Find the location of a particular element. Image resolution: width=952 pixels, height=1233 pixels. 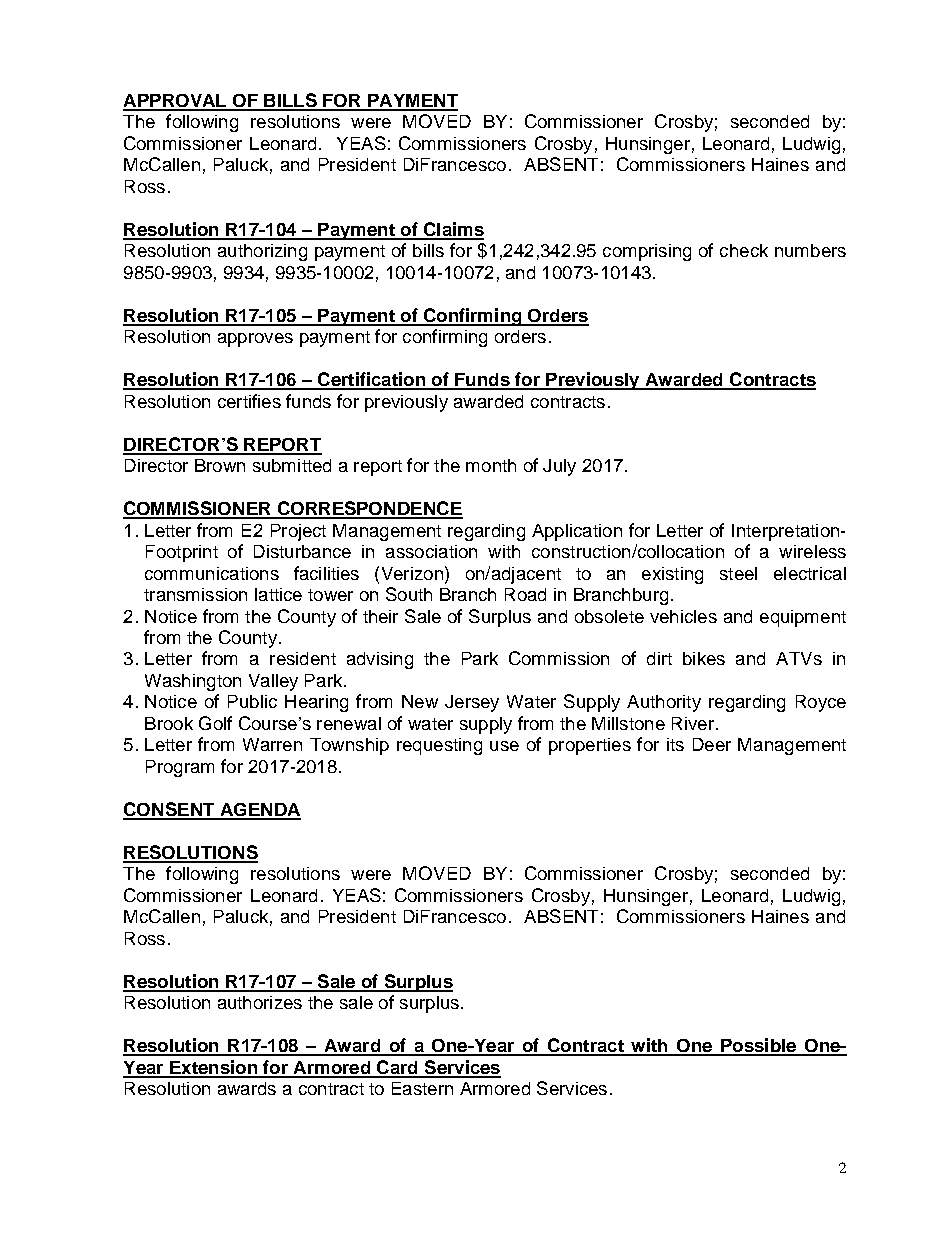

numbers is located at coordinates (810, 250).
